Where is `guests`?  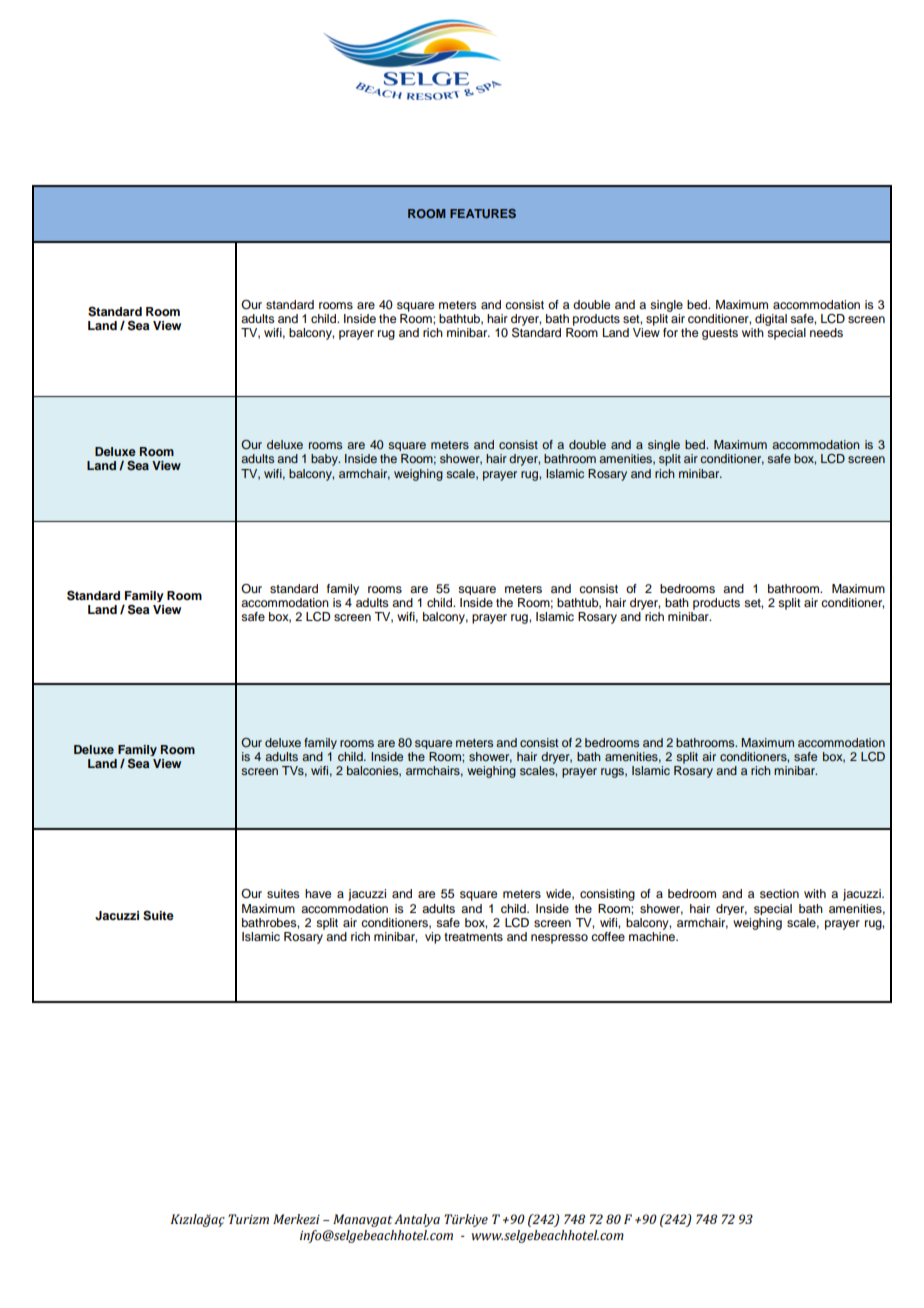
guests is located at coordinates (720, 334).
